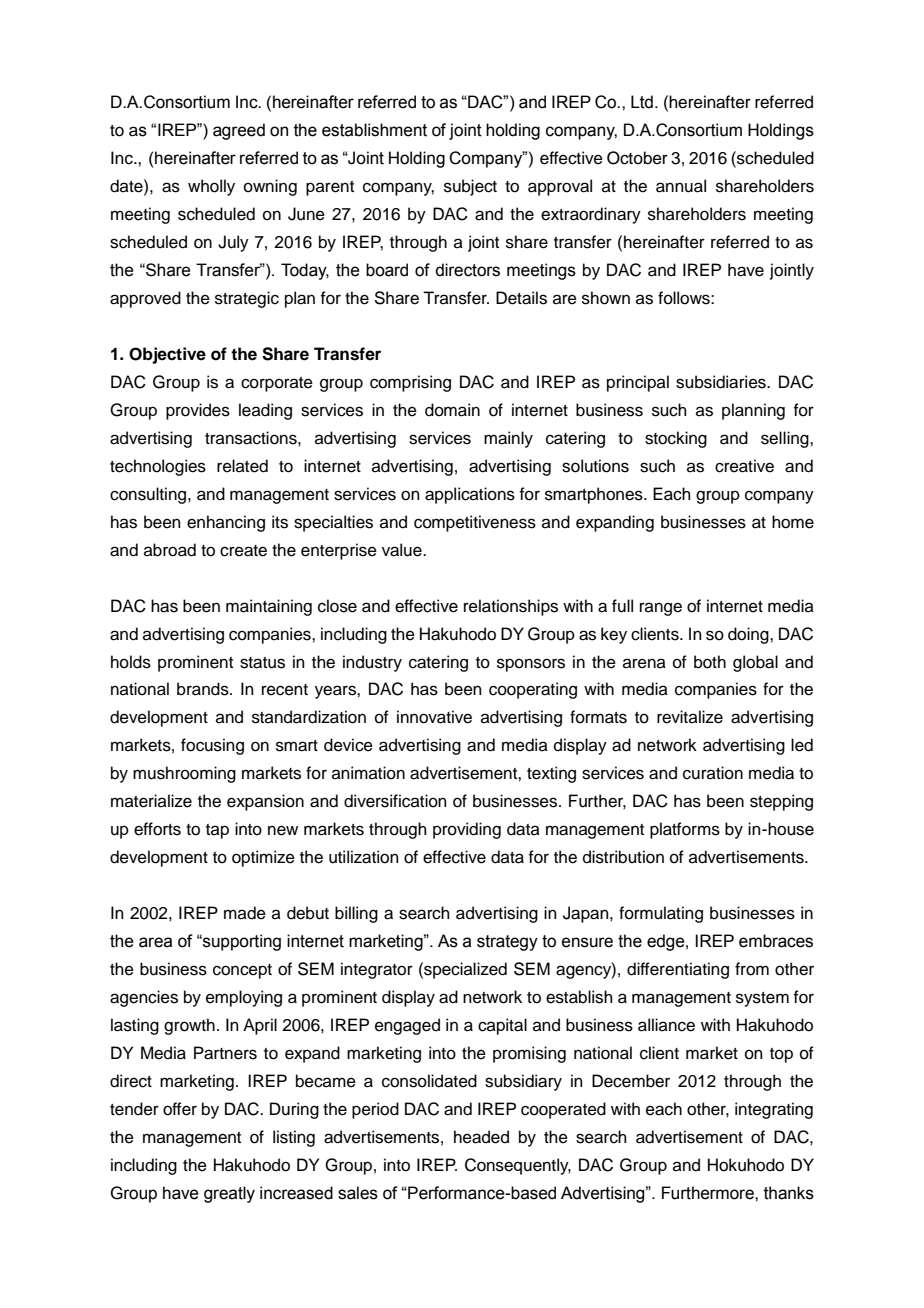 Image resolution: width=924 pixels, height=1308 pixels. Describe the element at coordinates (217, 831) in the page. I see `tap` at that location.
